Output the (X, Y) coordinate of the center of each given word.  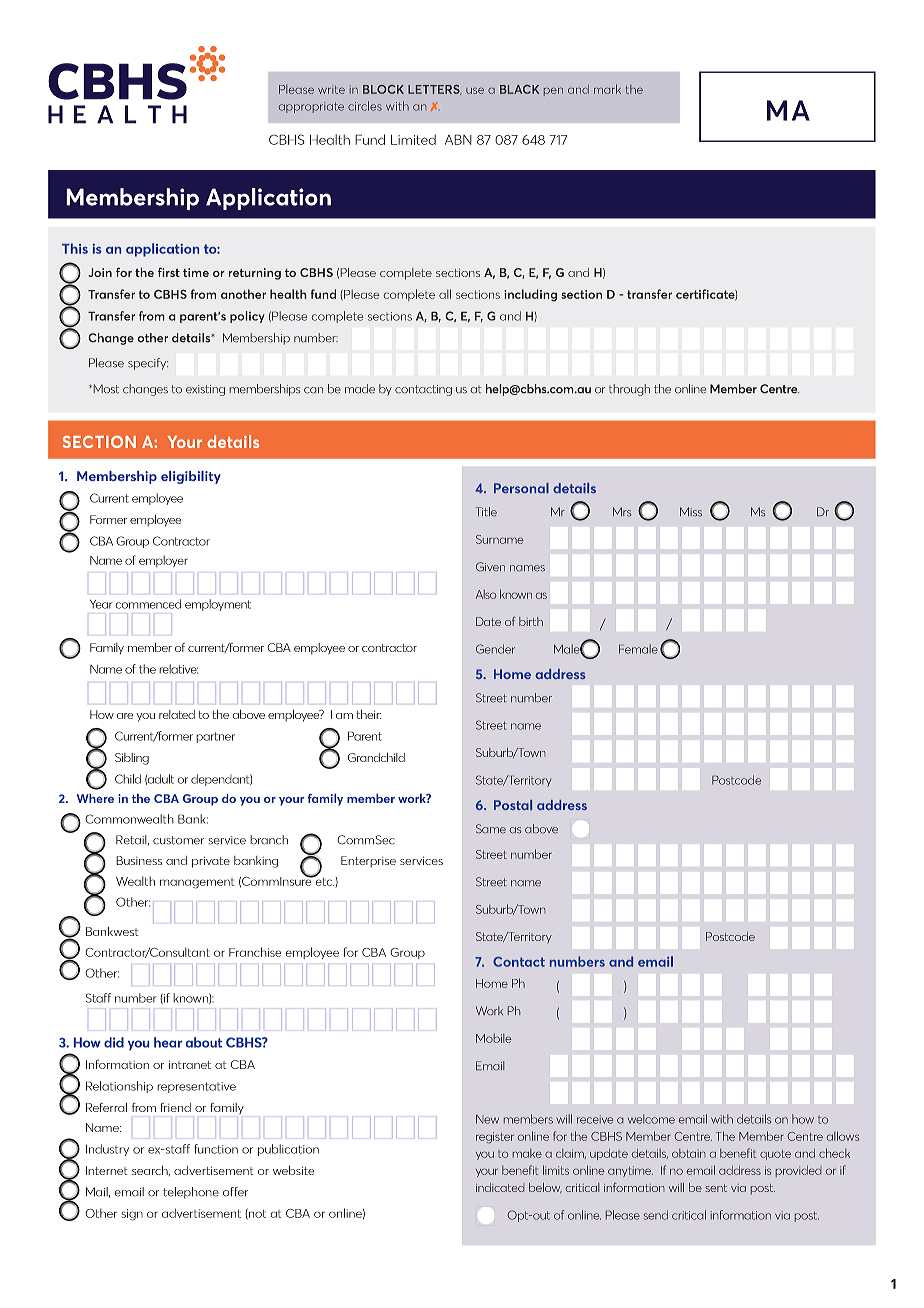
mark (607, 89)
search (151, 1171)
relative (178, 669)
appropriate (311, 107)
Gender (495, 649)
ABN (458, 139)
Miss (691, 511)
